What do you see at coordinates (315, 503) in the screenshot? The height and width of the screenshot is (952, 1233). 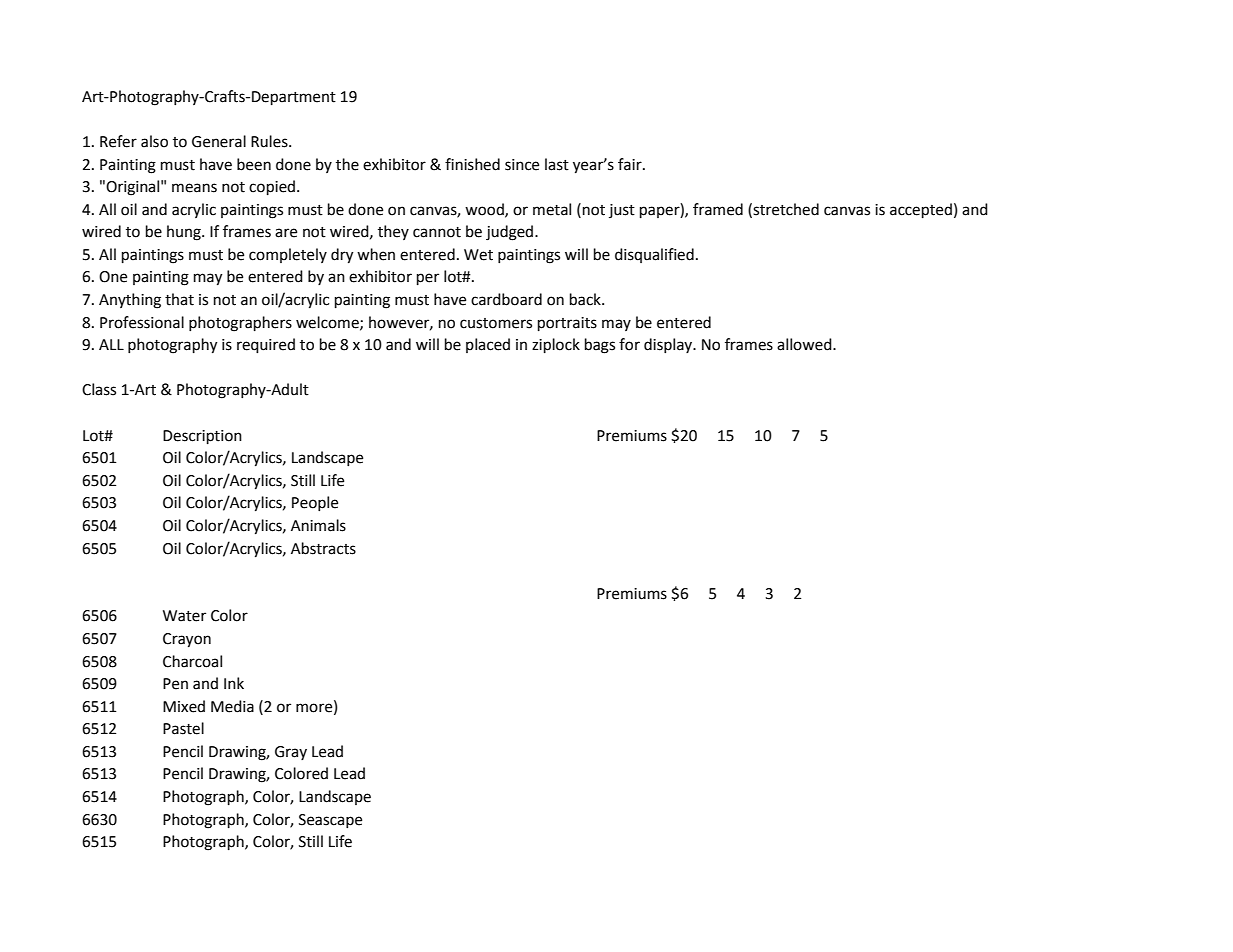 I see `People` at bounding box center [315, 503].
